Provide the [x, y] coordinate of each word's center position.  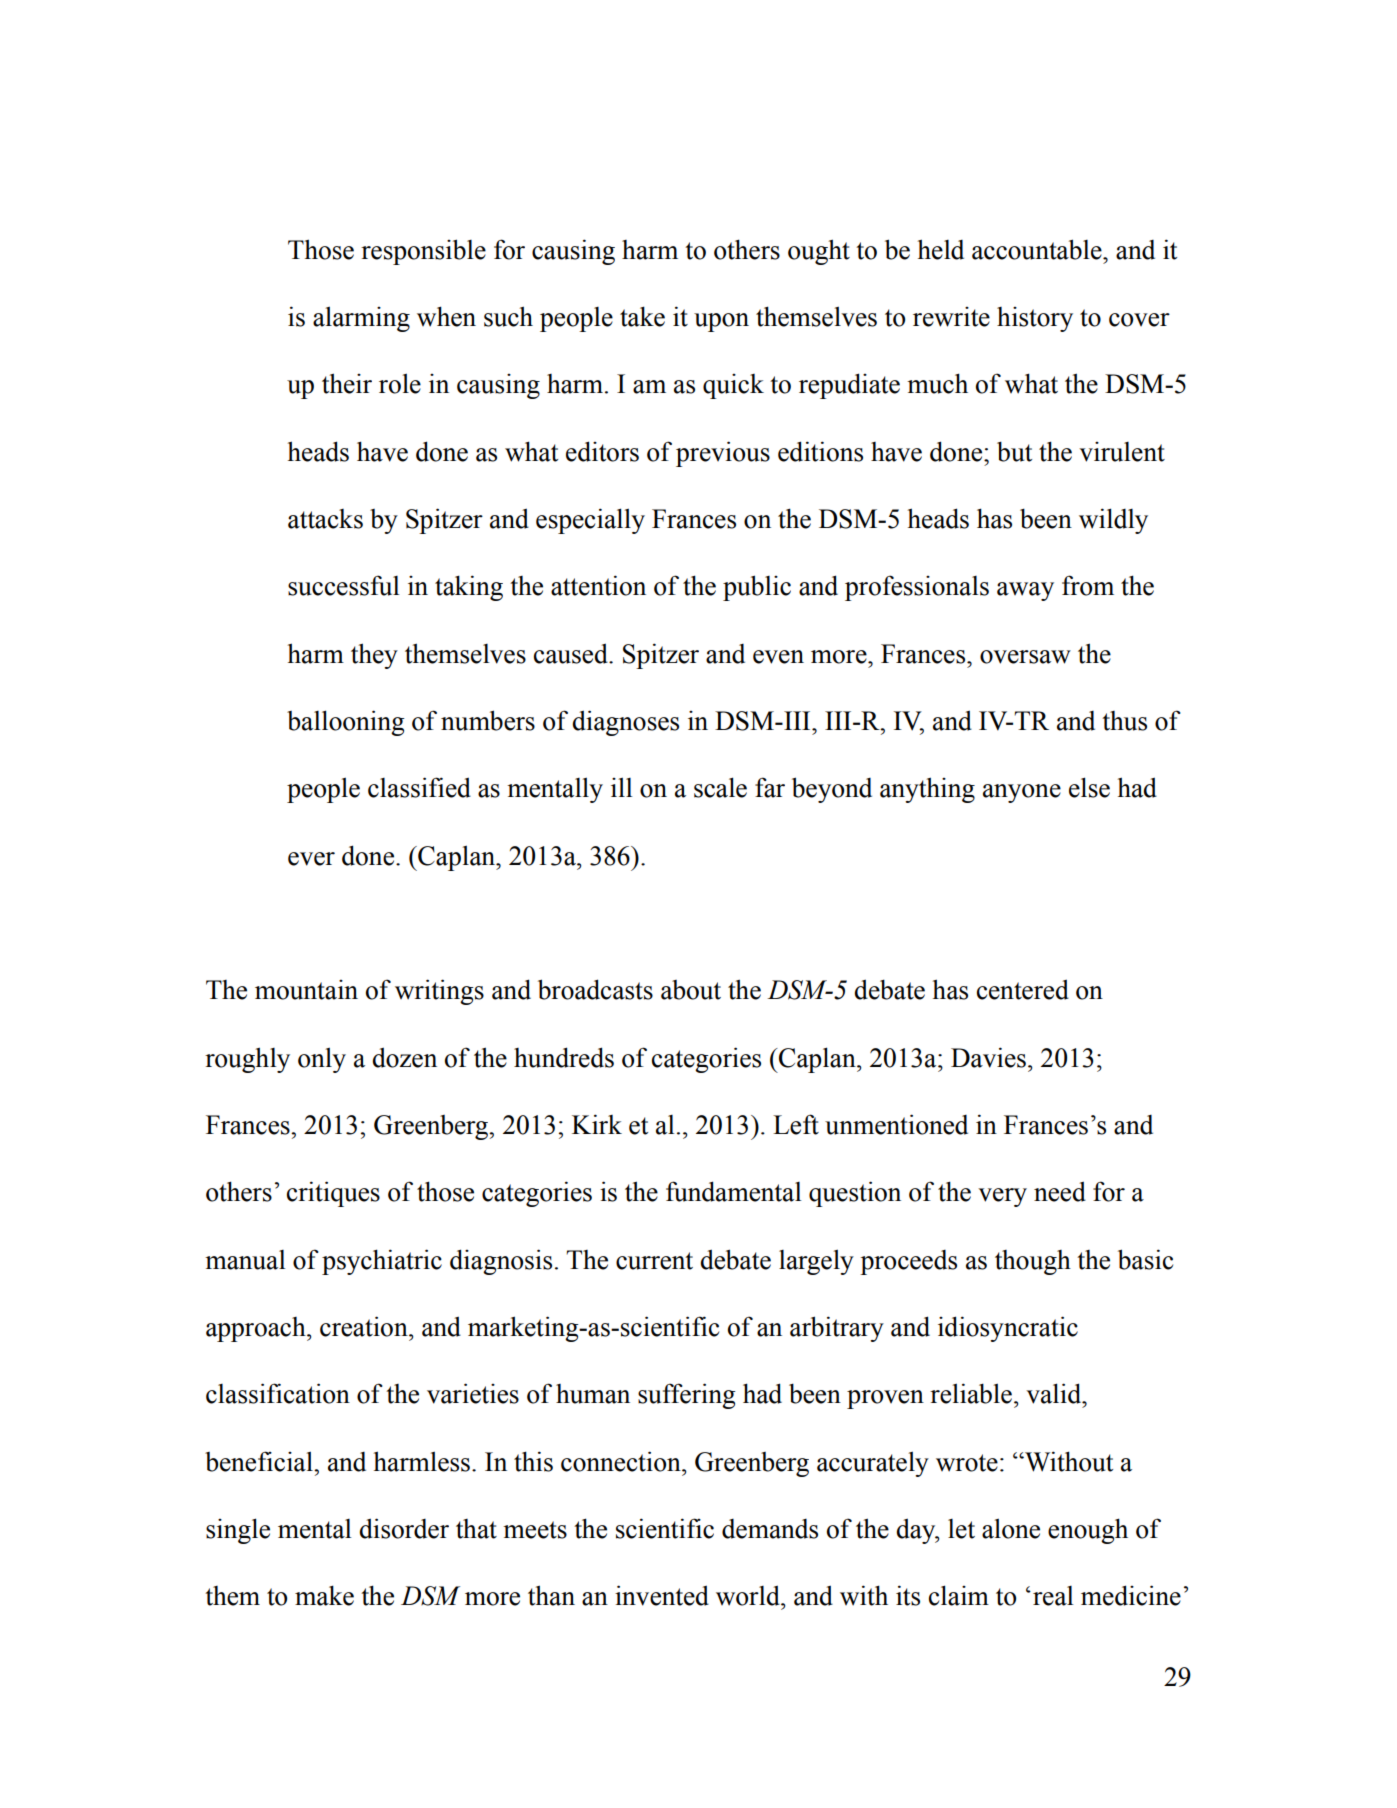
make [324, 1595]
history [1035, 319]
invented [662, 1595]
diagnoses [625, 723]
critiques [333, 1194]
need [1060, 1191]
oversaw [1025, 657]
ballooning [346, 723]
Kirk [597, 1124]
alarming [361, 319]
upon [721, 322]
